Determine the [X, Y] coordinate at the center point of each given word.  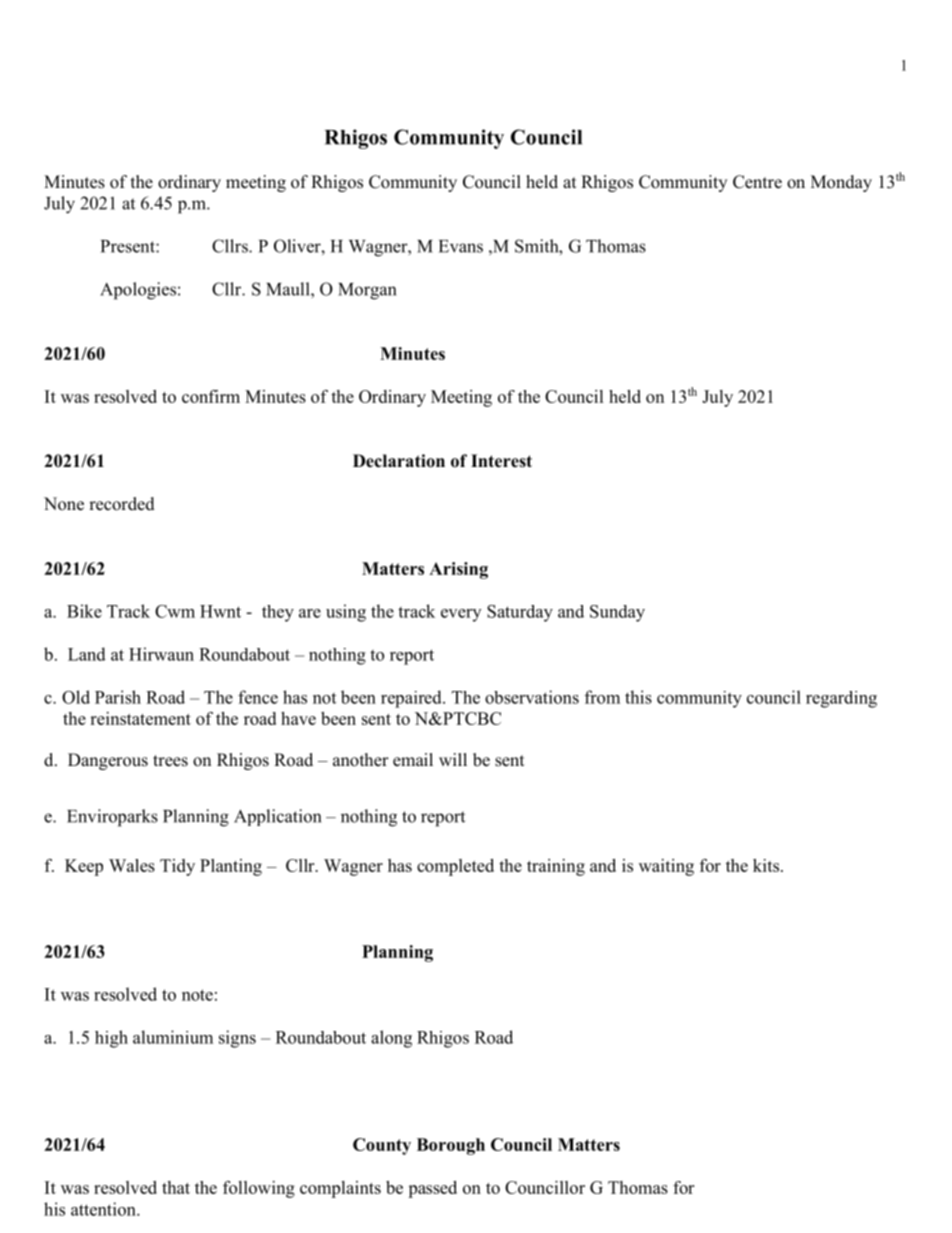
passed [432, 1189]
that [176, 1187]
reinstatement [140, 718]
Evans [461, 246]
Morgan [367, 291]
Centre [757, 182]
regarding [841, 699]
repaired [412, 699]
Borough [451, 1146]
